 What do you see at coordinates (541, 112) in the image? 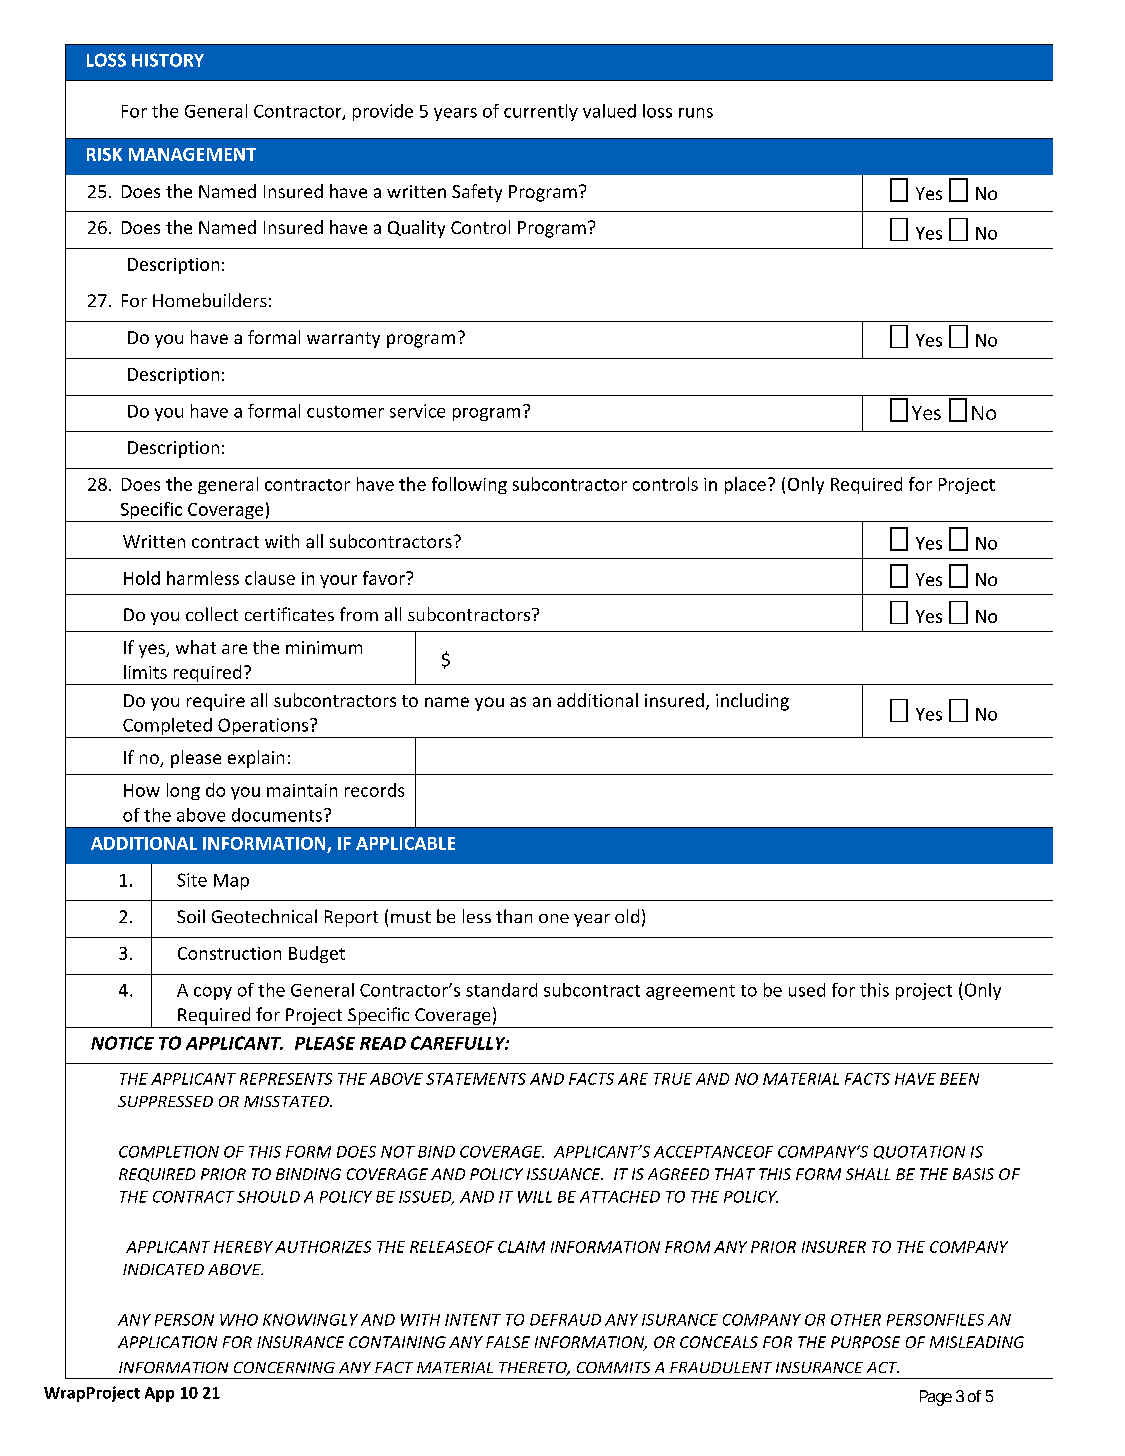
I see `currently` at bounding box center [541, 112].
